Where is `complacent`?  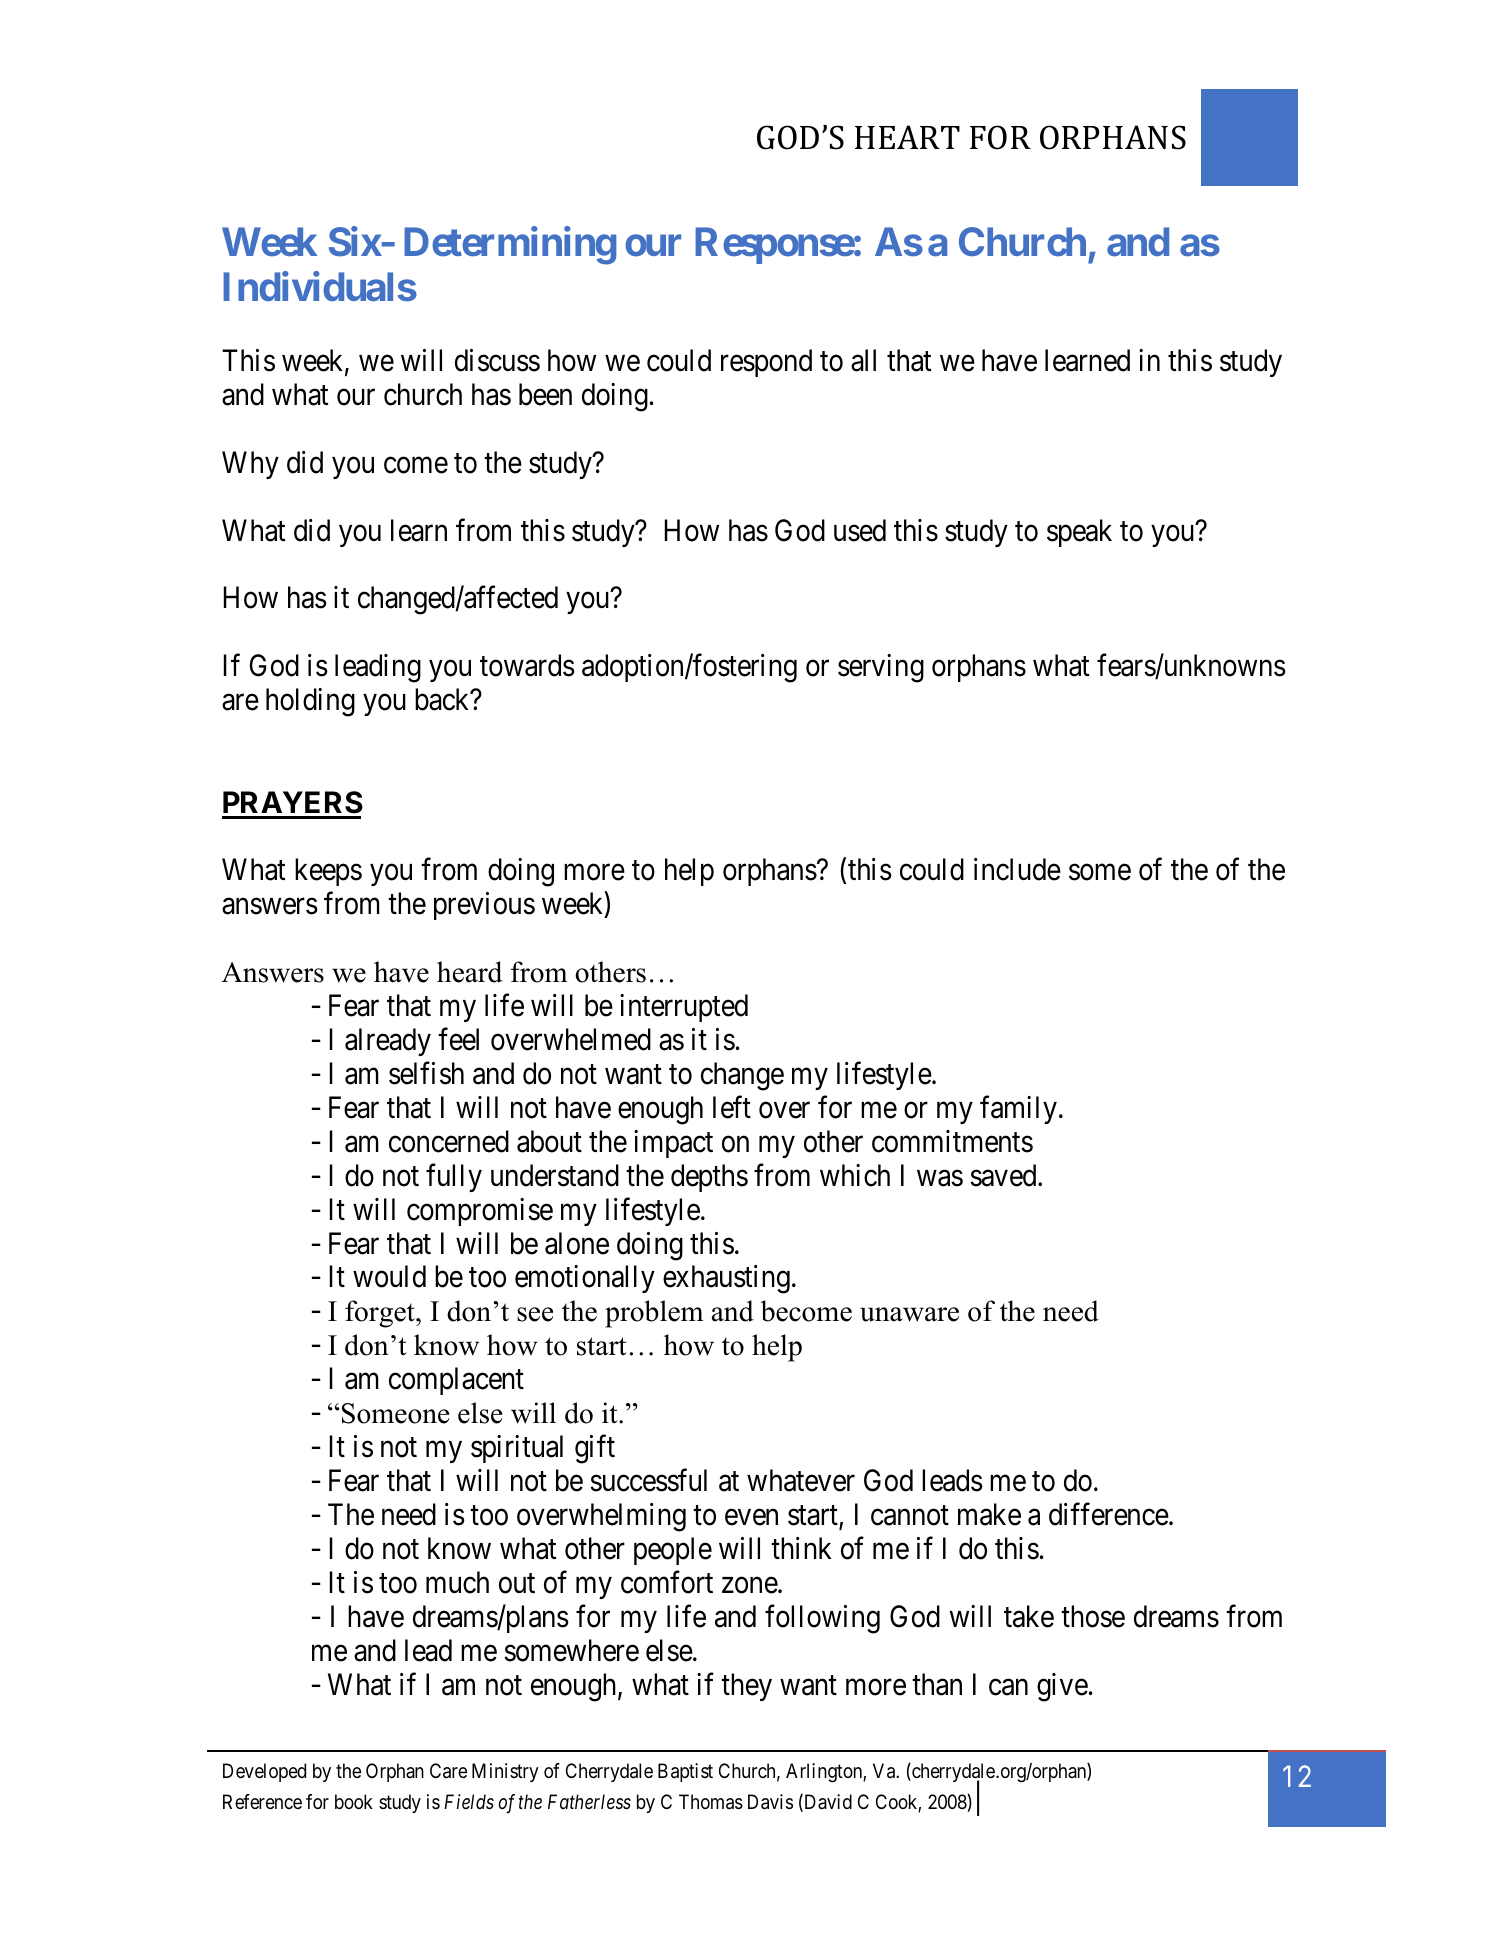 complacent is located at coordinates (456, 1381).
